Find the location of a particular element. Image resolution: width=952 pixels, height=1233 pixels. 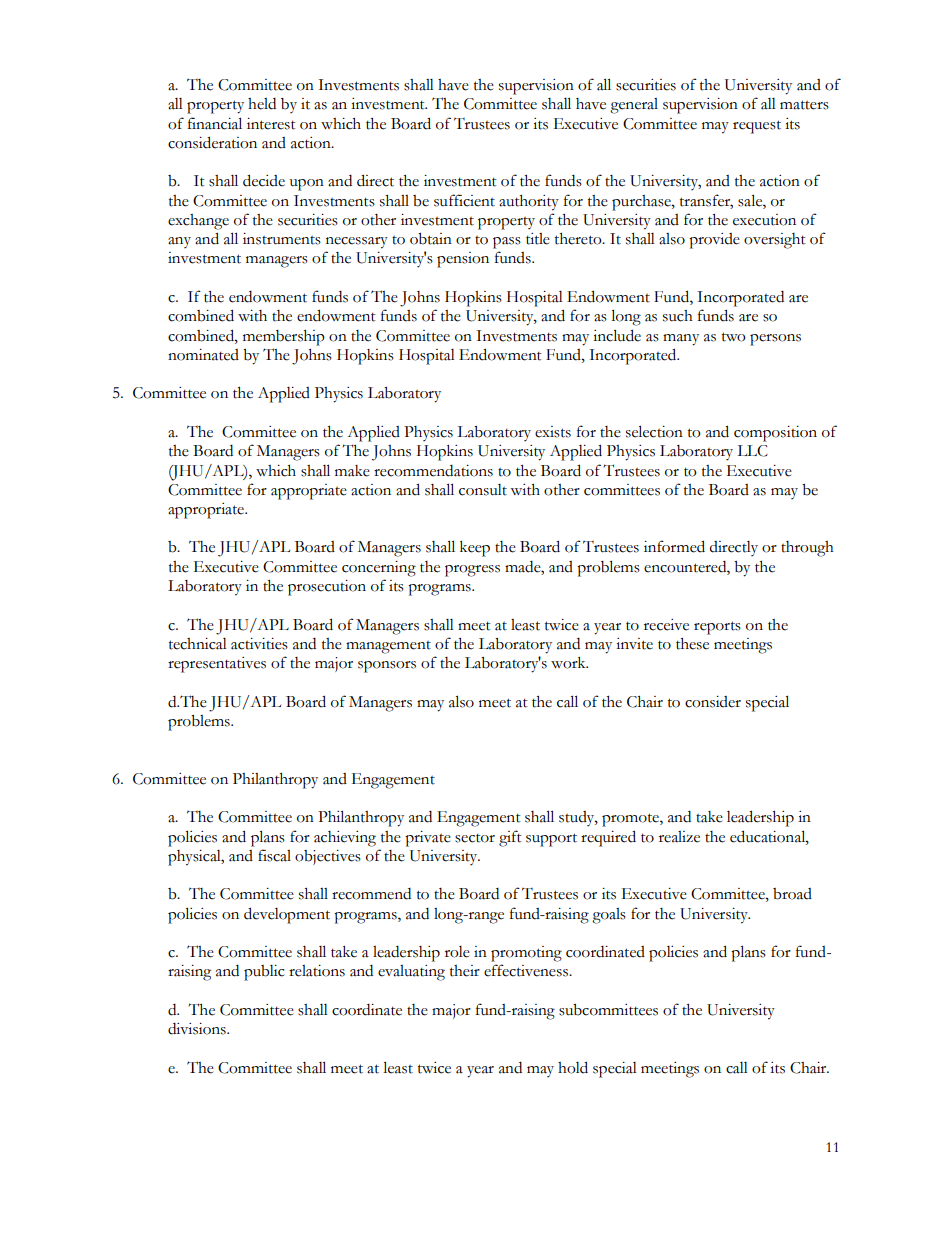

exists is located at coordinates (553, 432).
